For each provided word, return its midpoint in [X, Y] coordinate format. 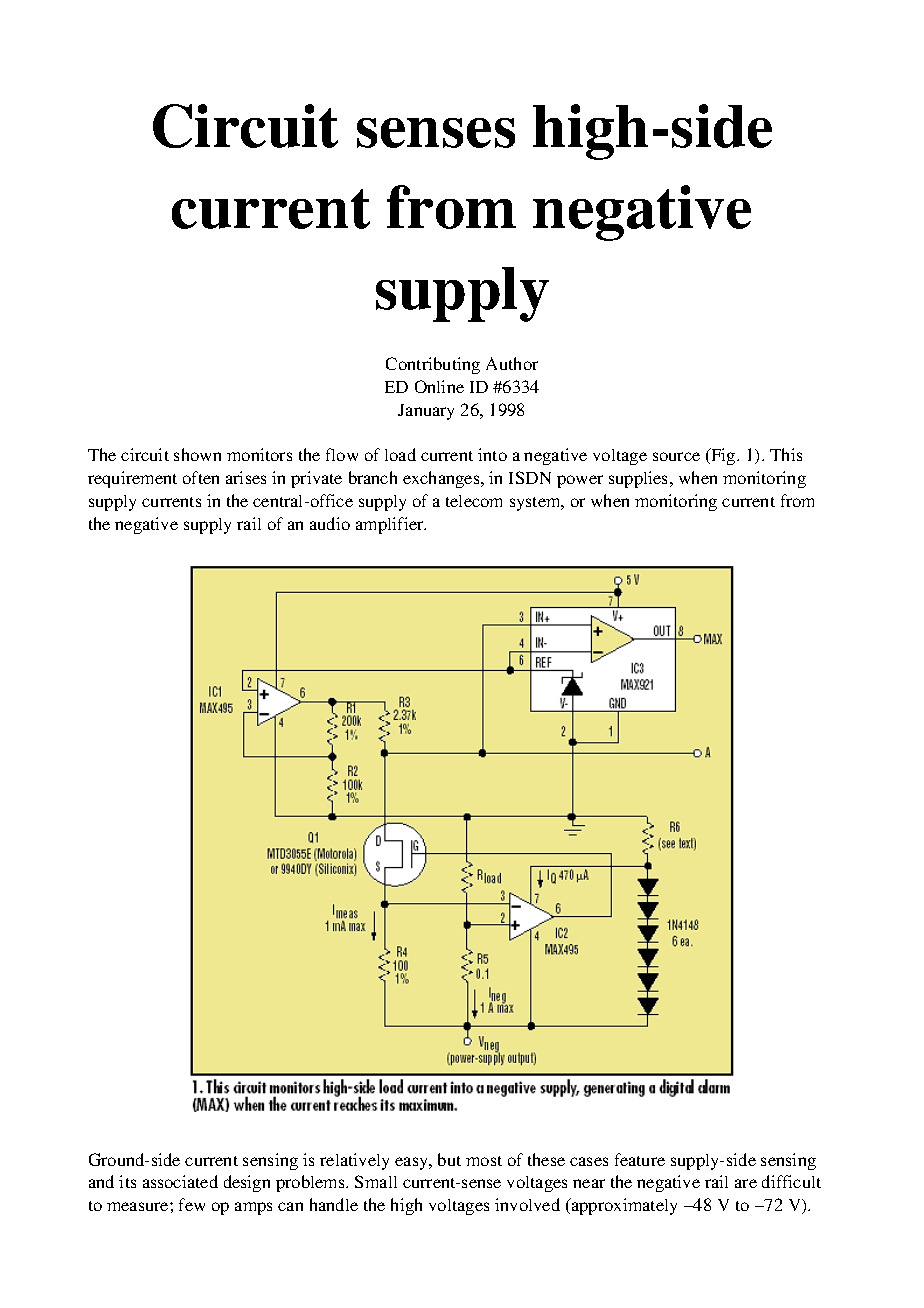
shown [197, 454]
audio [330, 523]
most [484, 1161]
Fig [723, 456]
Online [439, 386]
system [536, 504]
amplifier [391, 525]
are [746, 1183]
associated [180, 1181]
